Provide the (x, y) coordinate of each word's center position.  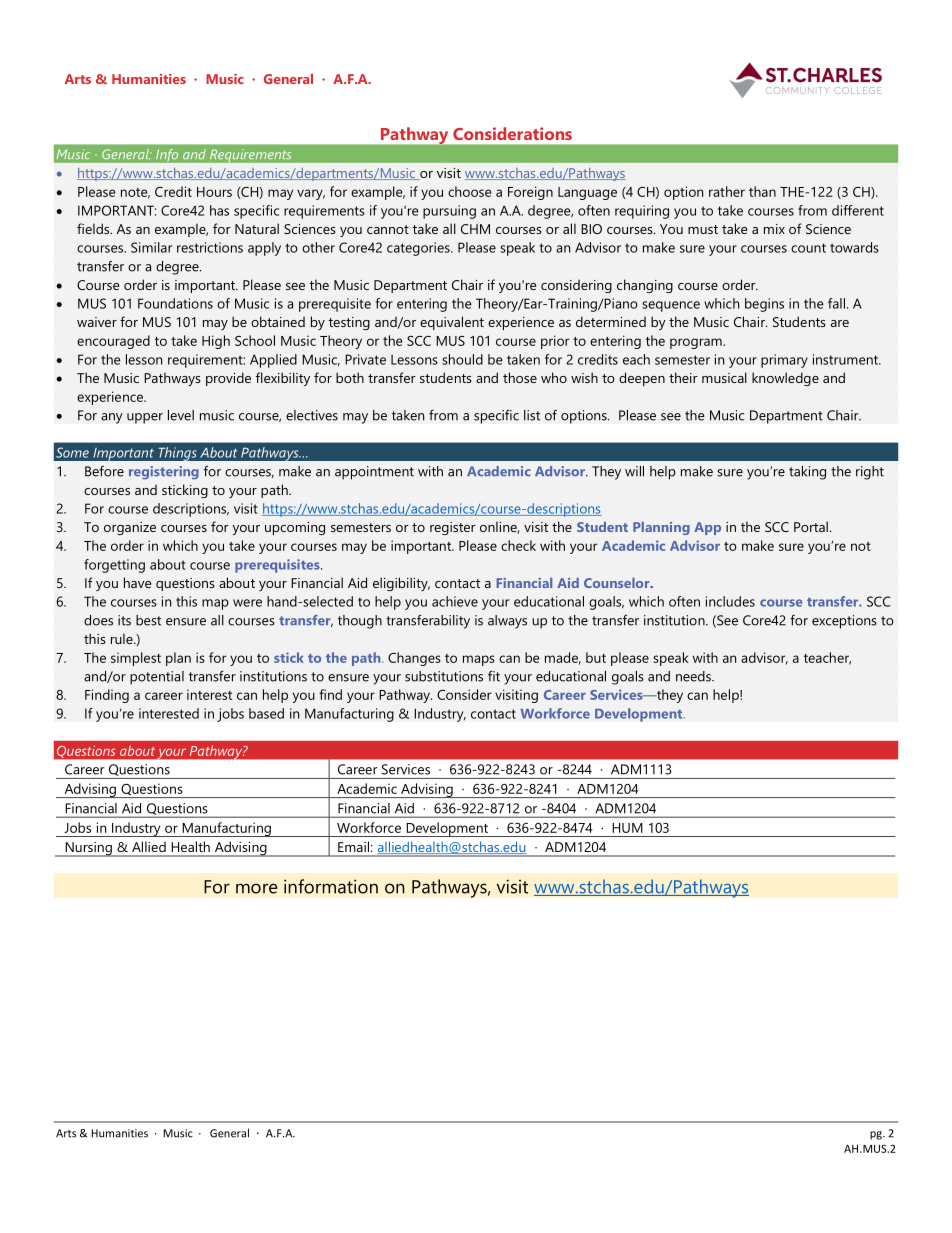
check (518, 545)
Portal (811, 526)
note (135, 193)
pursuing (449, 212)
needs (694, 676)
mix (774, 229)
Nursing (88, 849)
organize (130, 528)
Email (355, 847)
